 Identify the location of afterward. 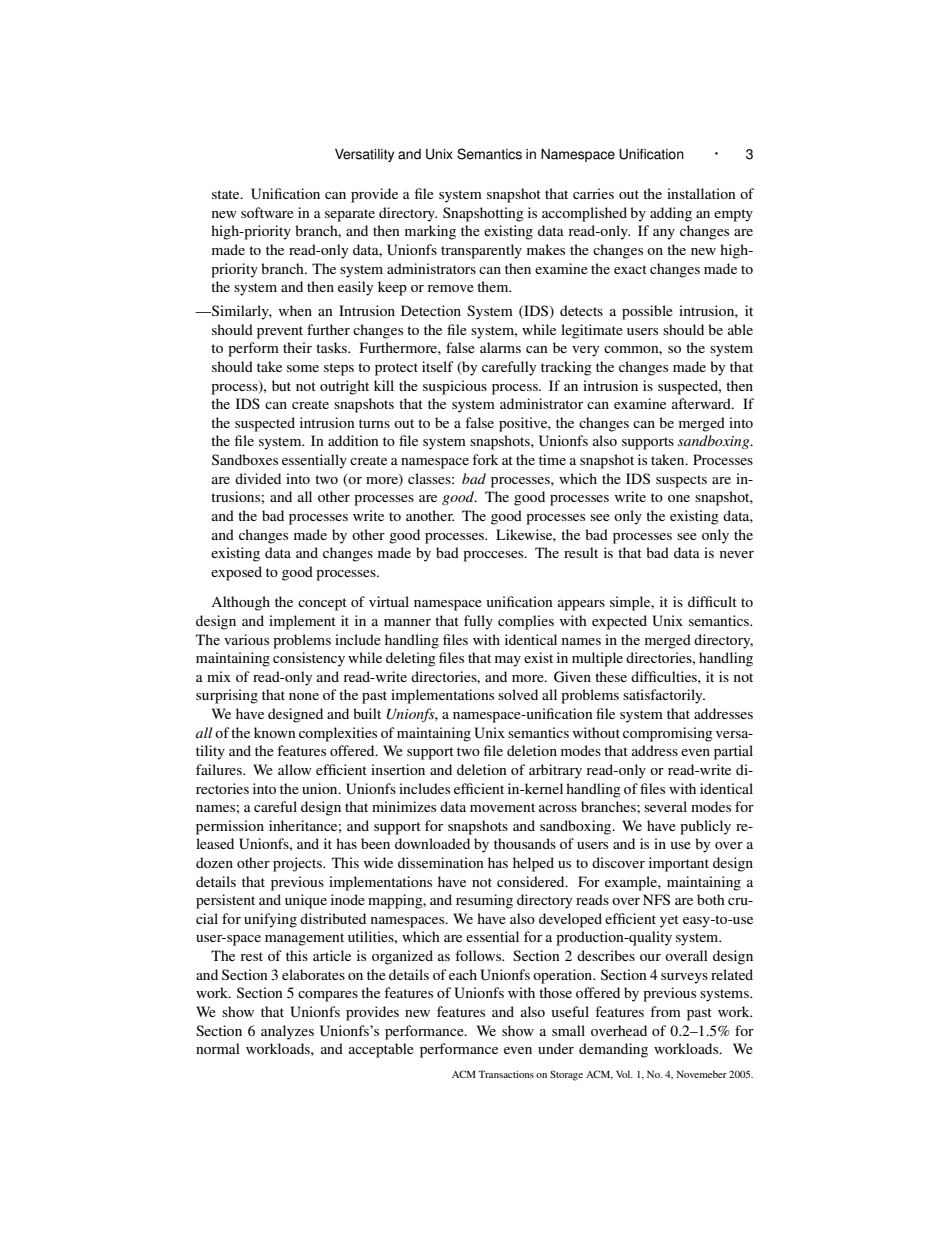
(702, 403).
